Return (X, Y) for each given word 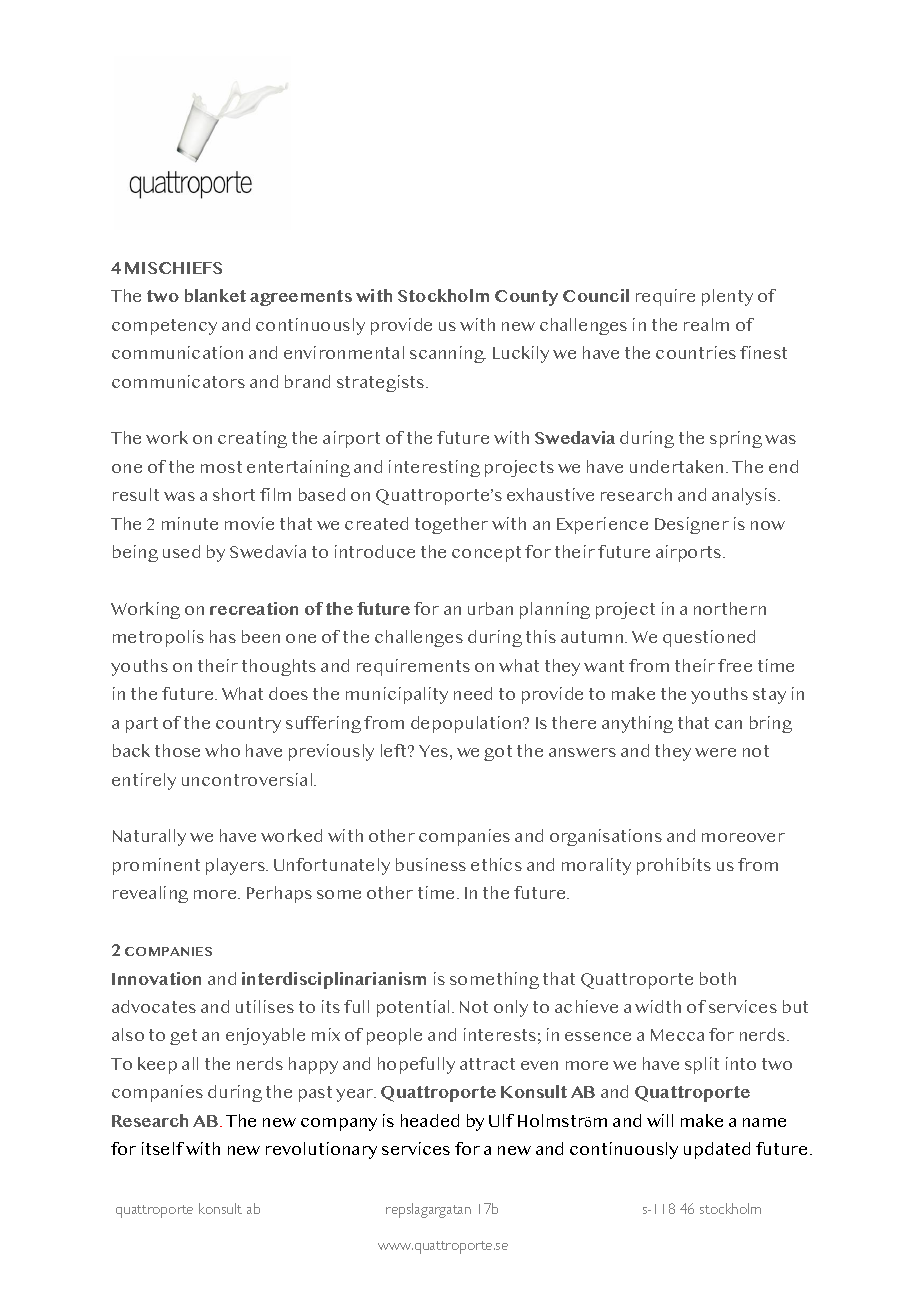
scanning (448, 354)
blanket (215, 295)
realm (706, 324)
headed (430, 1120)
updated (717, 1150)
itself (163, 1148)
